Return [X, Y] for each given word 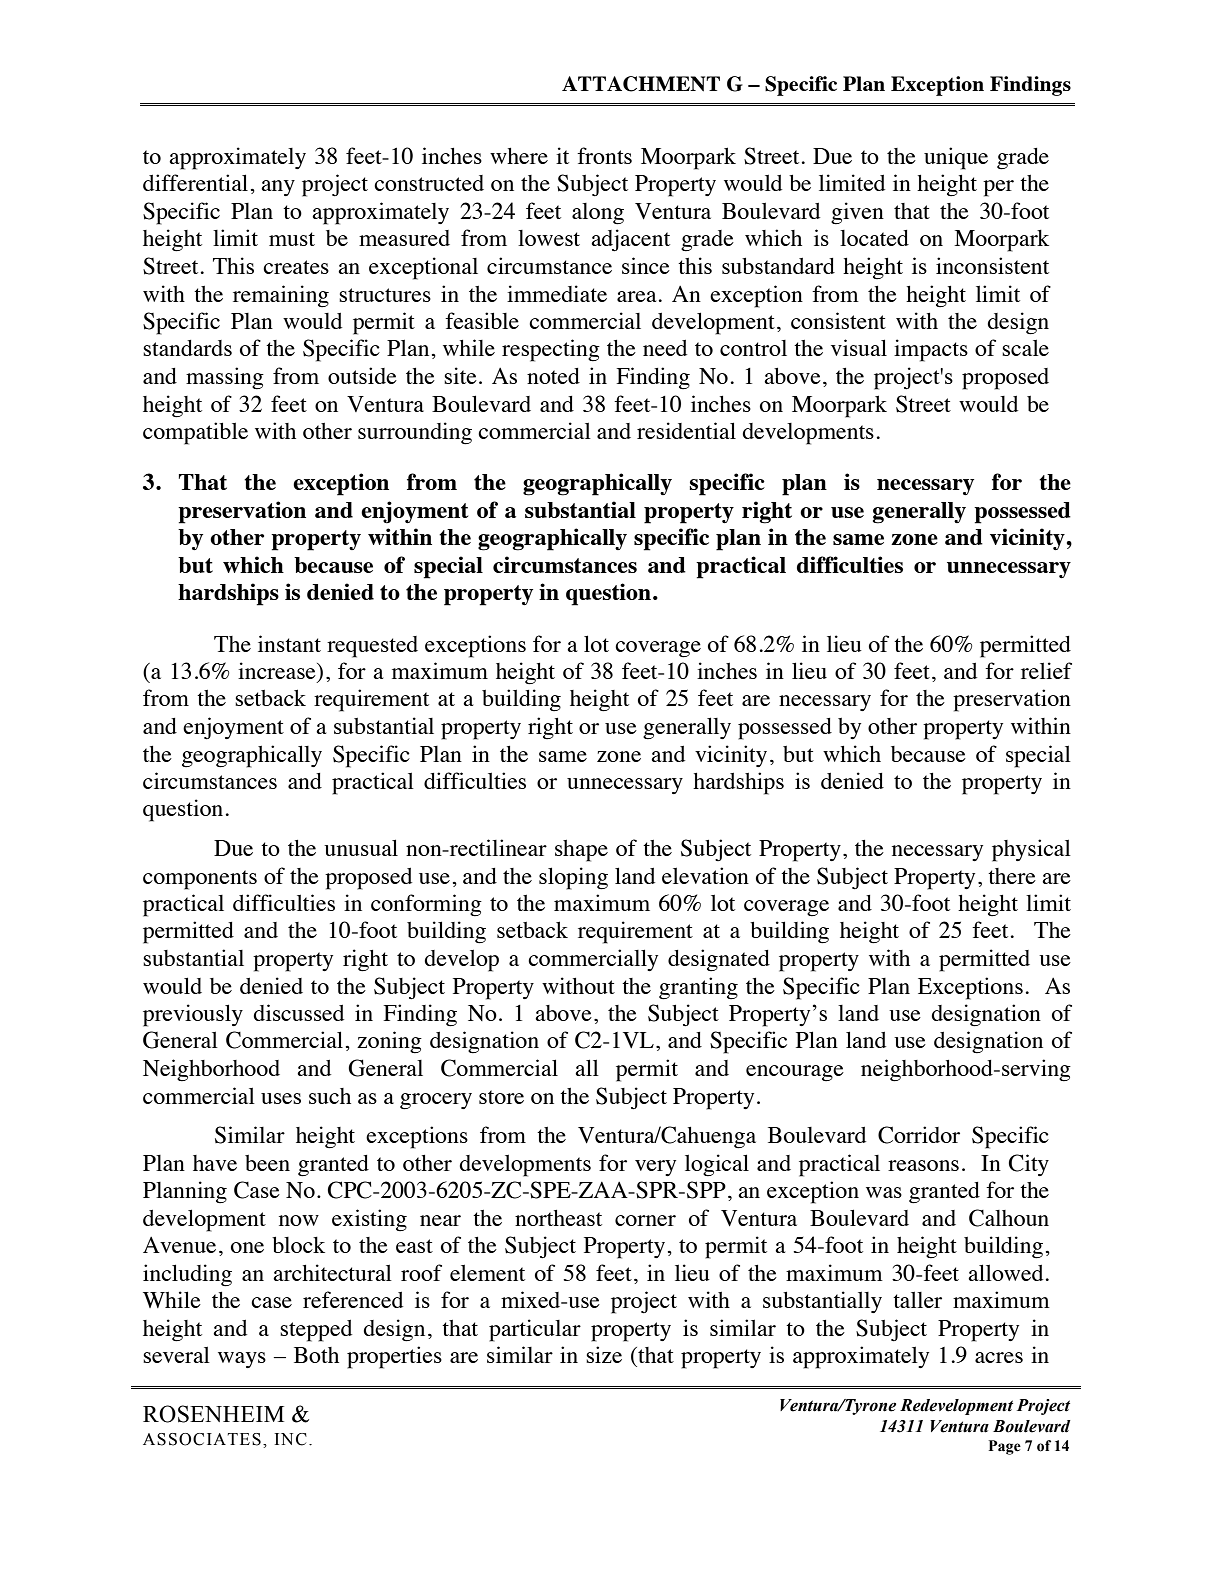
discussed [298, 1012]
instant [289, 643]
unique [956, 158]
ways [242, 1360]
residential [686, 430]
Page [1005, 1447]
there [1012, 876]
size [604, 1354]
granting [698, 988]
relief [1046, 670]
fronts [604, 155]
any [278, 188]
